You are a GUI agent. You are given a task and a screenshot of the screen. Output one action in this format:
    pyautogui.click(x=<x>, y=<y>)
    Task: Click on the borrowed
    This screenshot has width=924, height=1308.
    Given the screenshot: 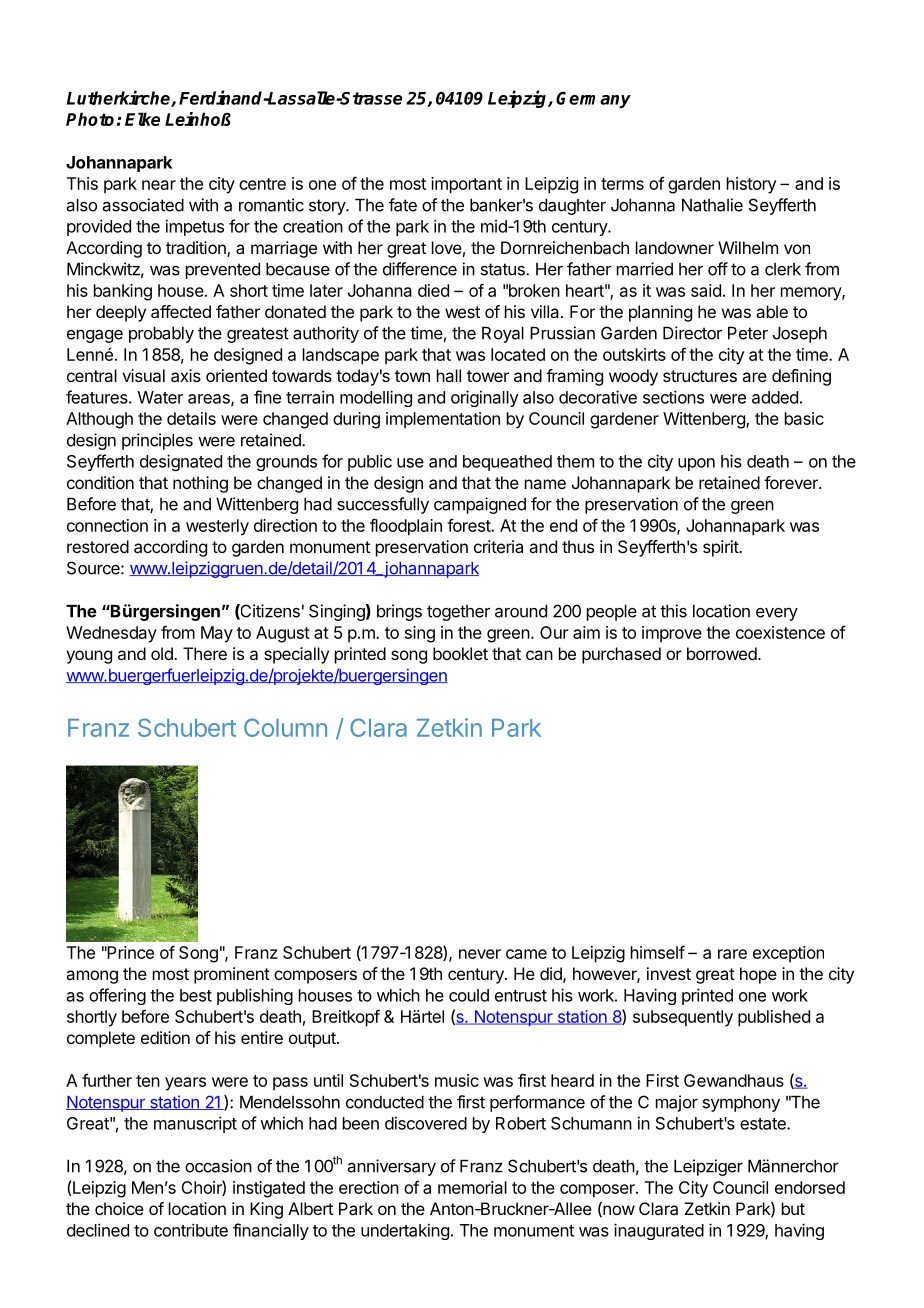 What is the action you would take?
    pyautogui.click(x=722, y=653)
